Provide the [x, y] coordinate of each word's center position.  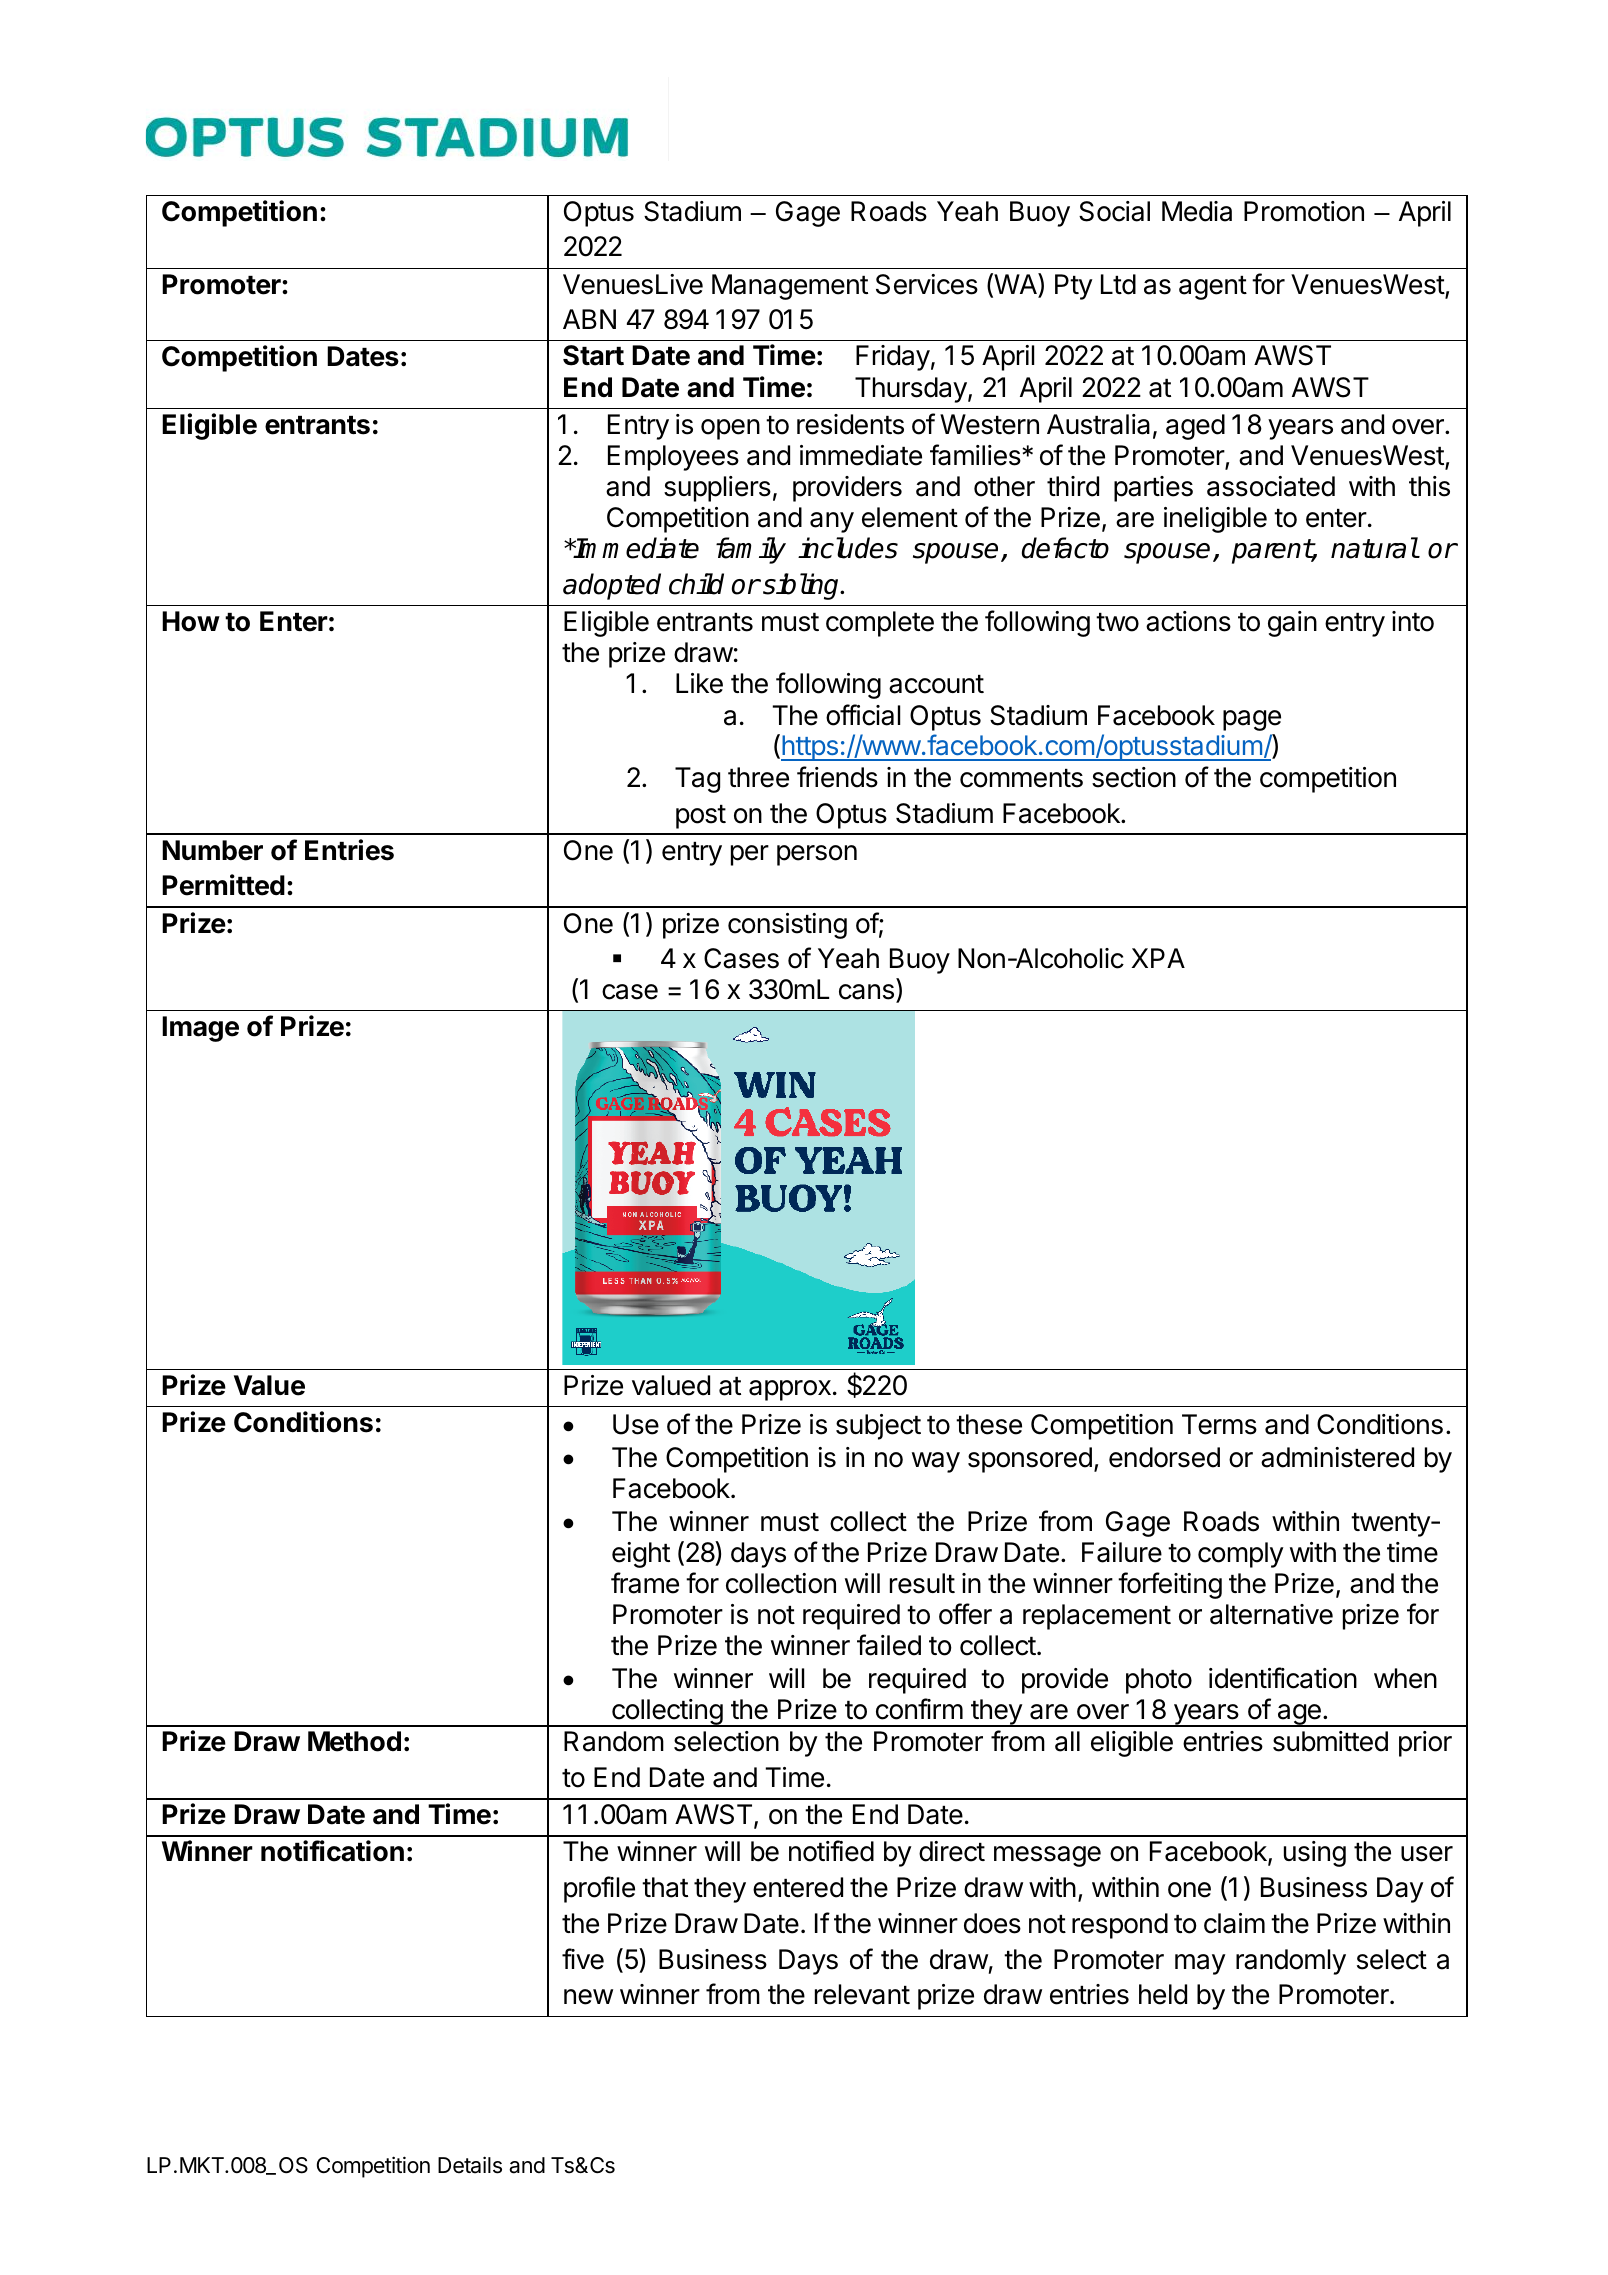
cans [866, 992]
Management [790, 287]
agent [1213, 288]
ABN [589, 319]
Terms [1219, 1424]
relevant [862, 1994]
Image [200, 1029]
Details [470, 2165]
